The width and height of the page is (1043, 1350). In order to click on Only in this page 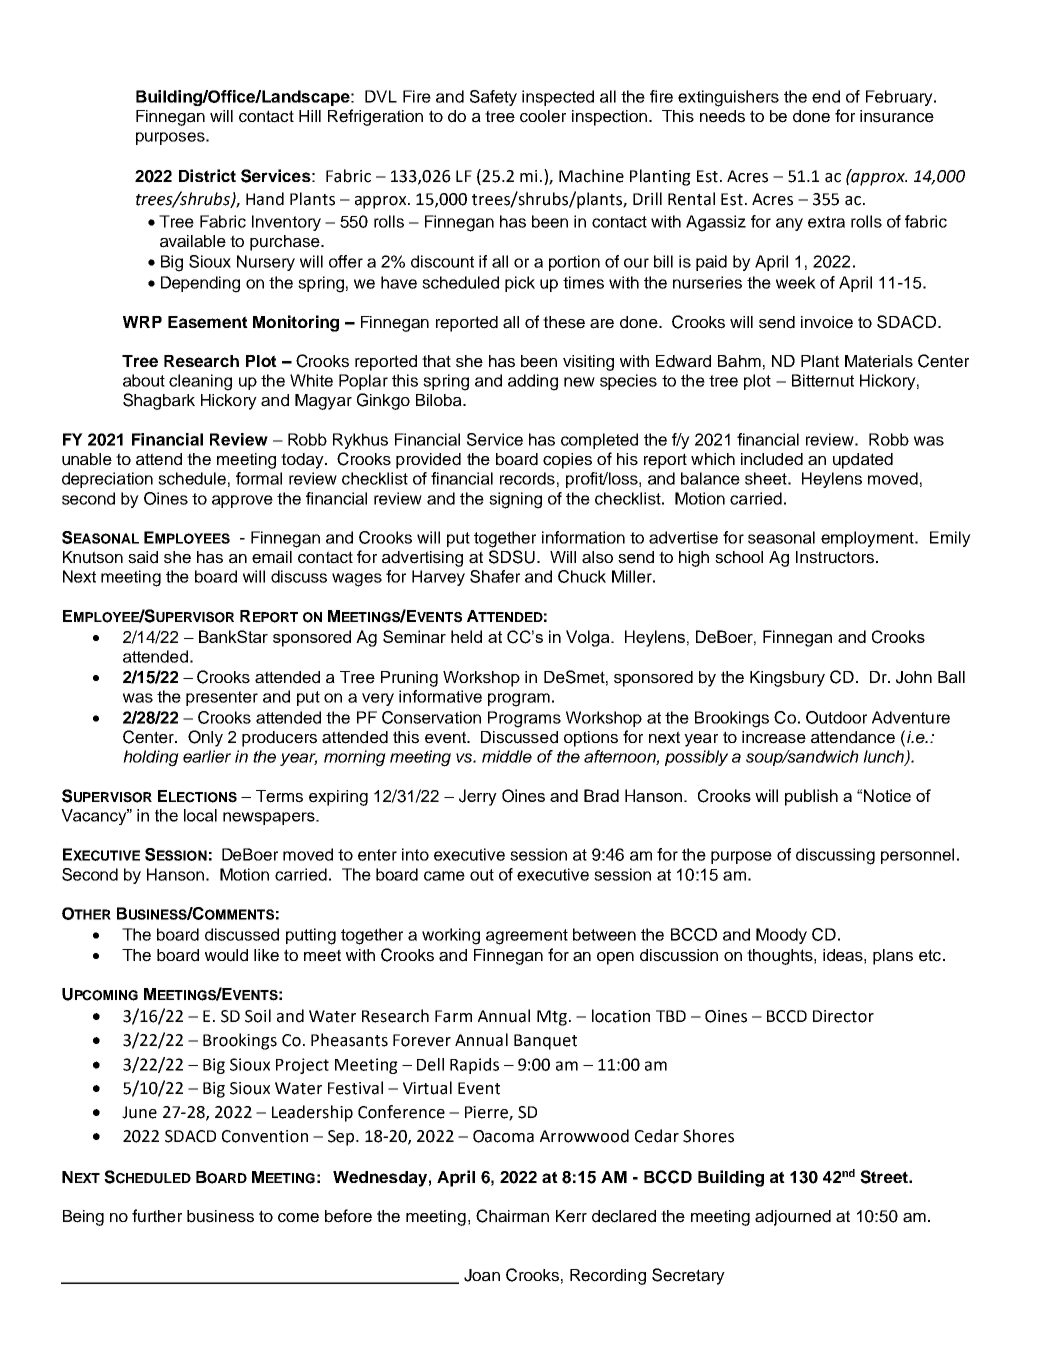, I will do `click(205, 738)`.
